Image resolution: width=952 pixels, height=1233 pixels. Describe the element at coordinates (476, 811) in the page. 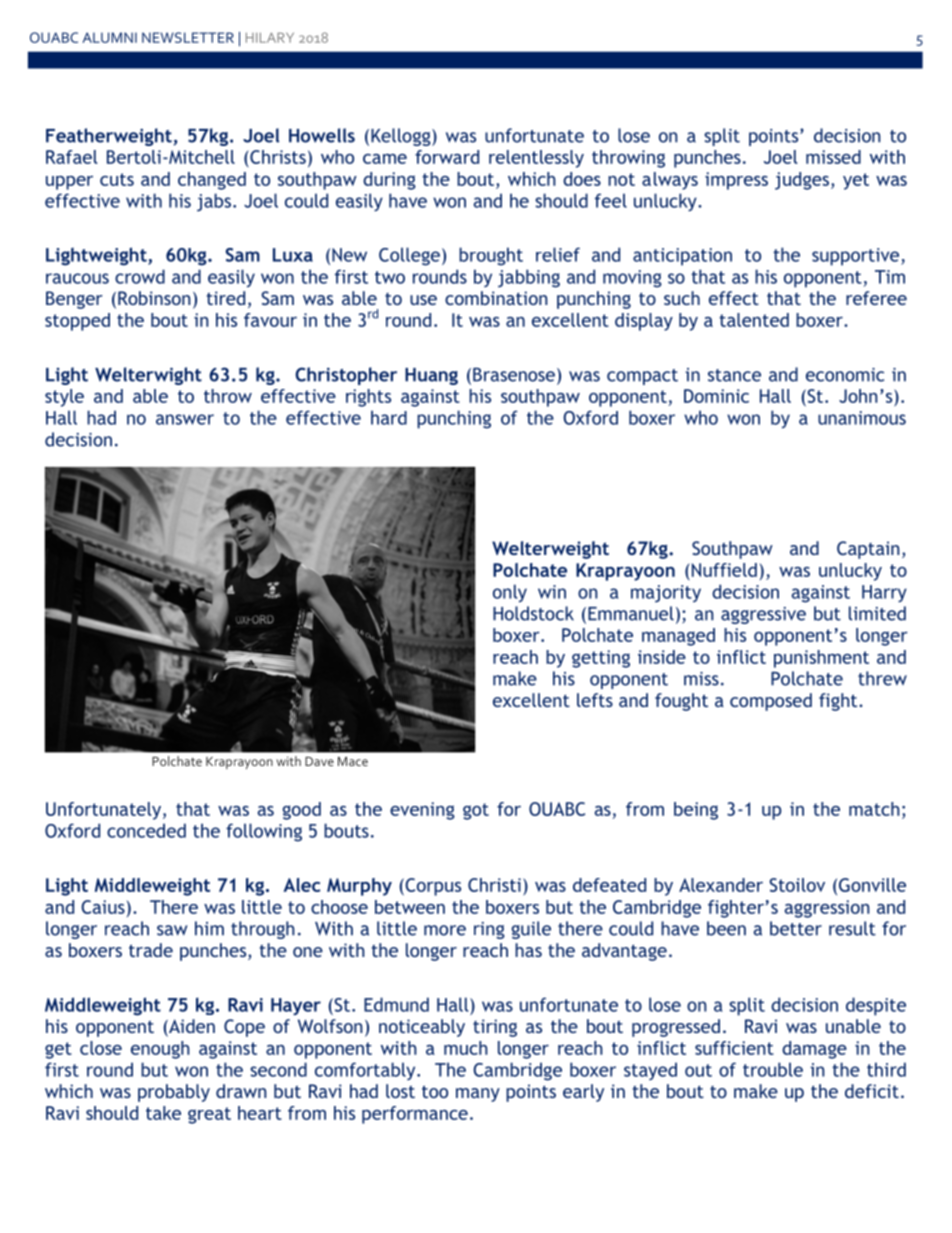

I see `got` at that location.
